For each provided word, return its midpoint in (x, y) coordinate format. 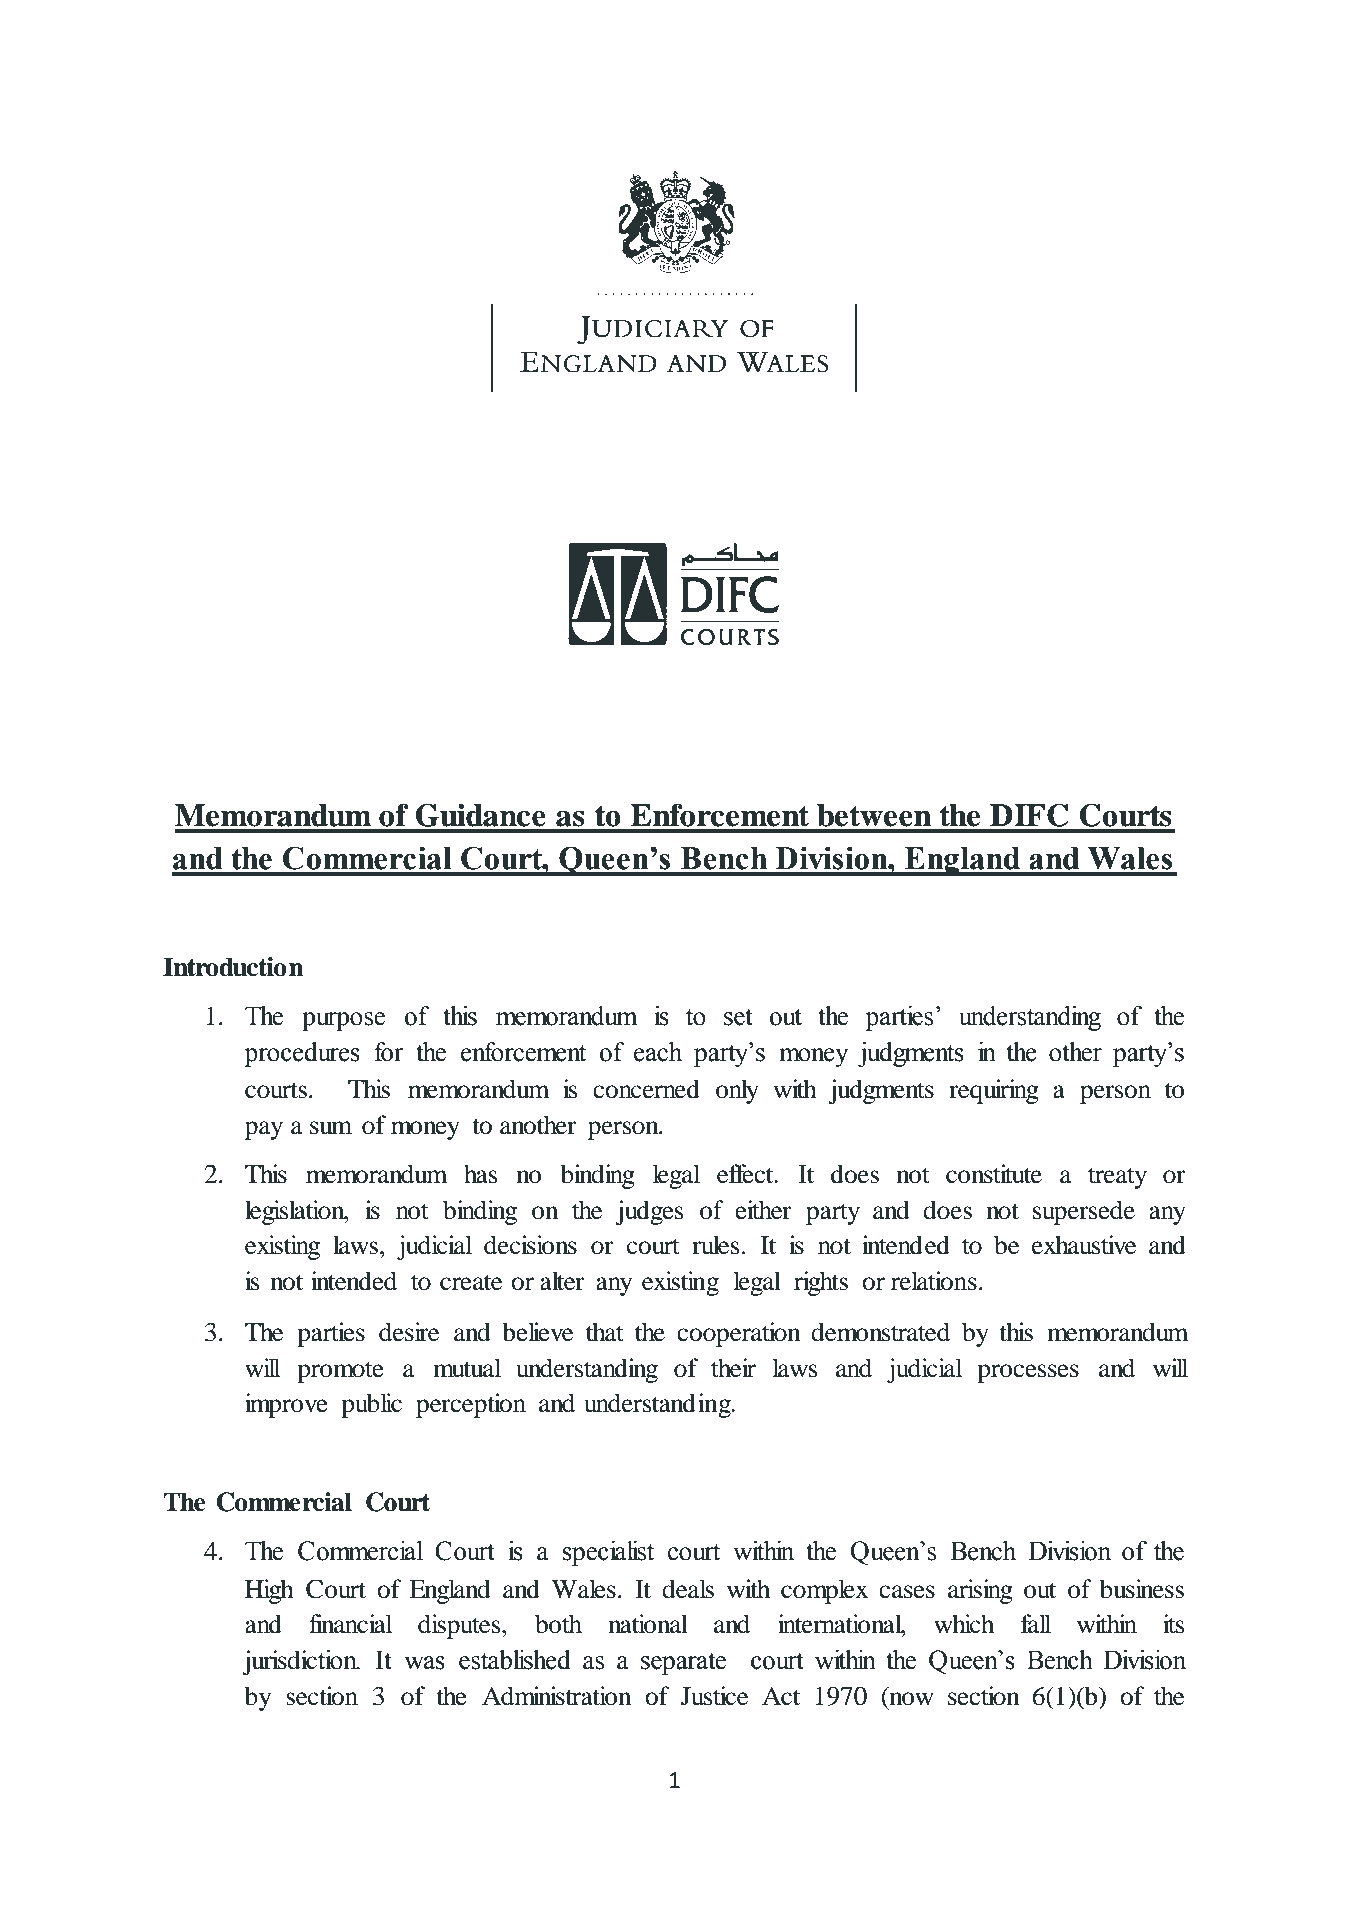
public (371, 1405)
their (733, 1368)
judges (649, 1212)
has (481, 1174)
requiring (994, 1091)
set (738, 1017)
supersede (1084, 1212)
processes (1028, 1373)
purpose (343, 1021)
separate (683, 1663)
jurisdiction (300, 1662)
